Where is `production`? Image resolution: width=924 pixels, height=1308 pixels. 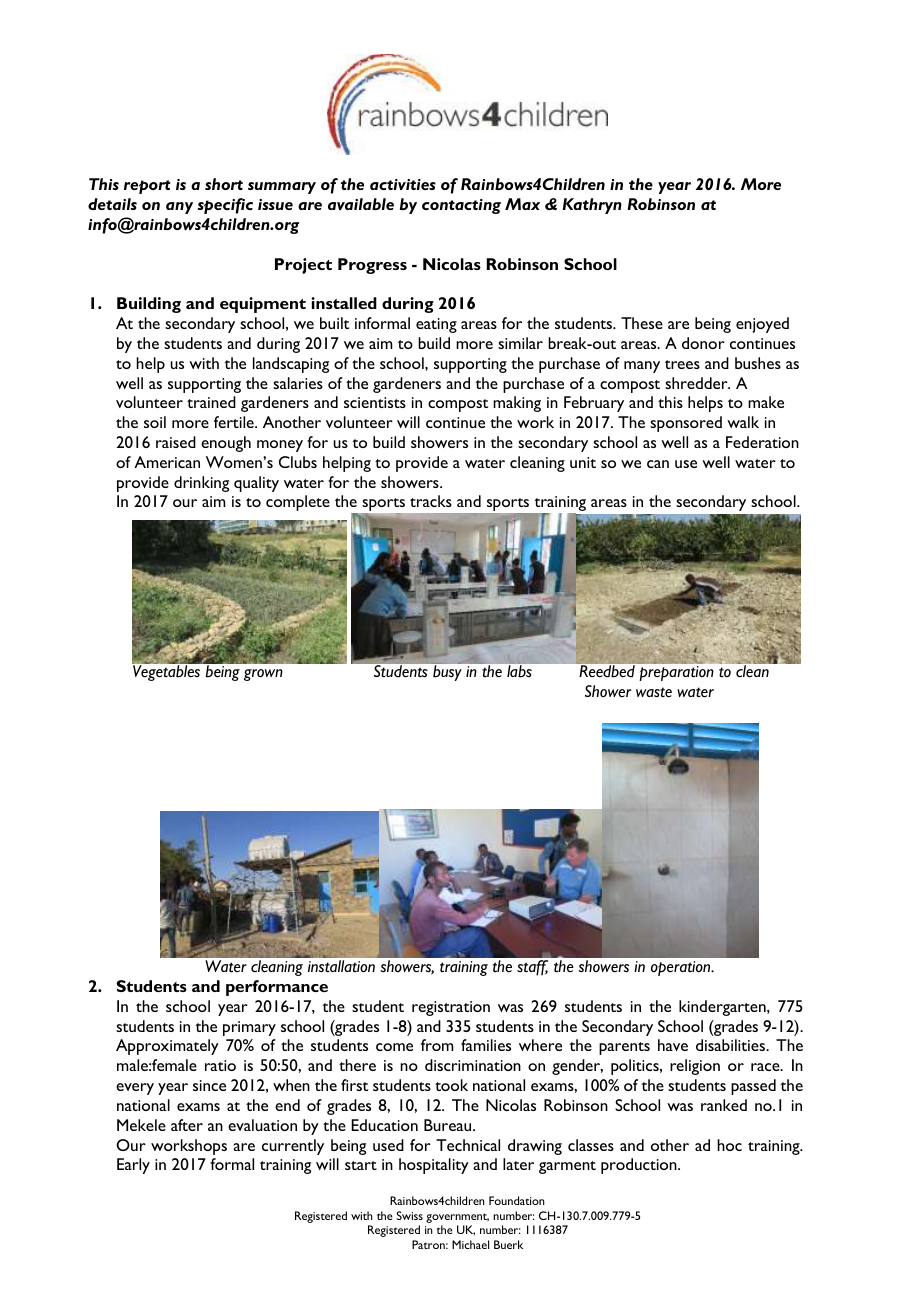 production is located at coordinates (640, 1166).
